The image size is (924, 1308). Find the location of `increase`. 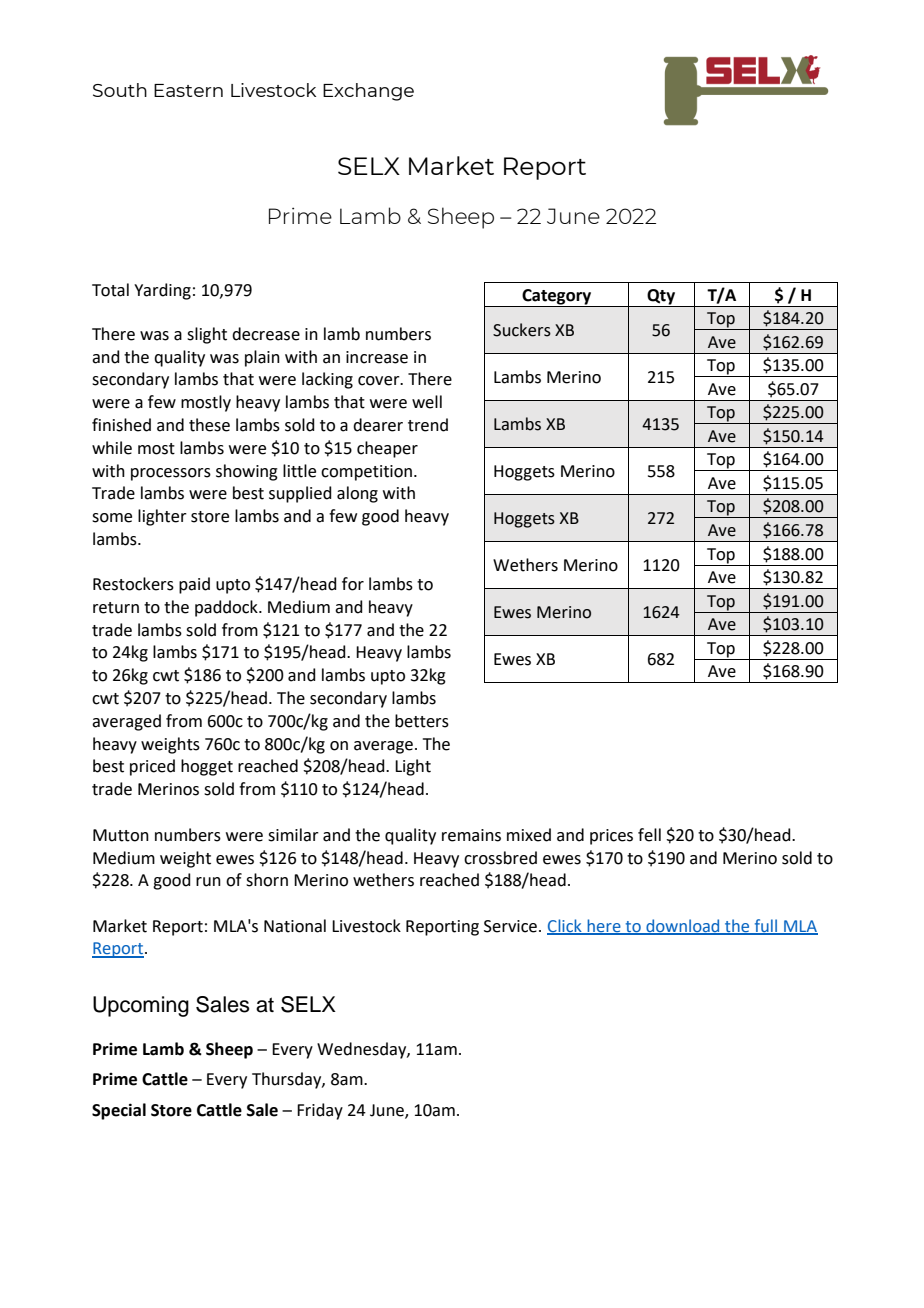

increase is located at coordinates (377, 357).
